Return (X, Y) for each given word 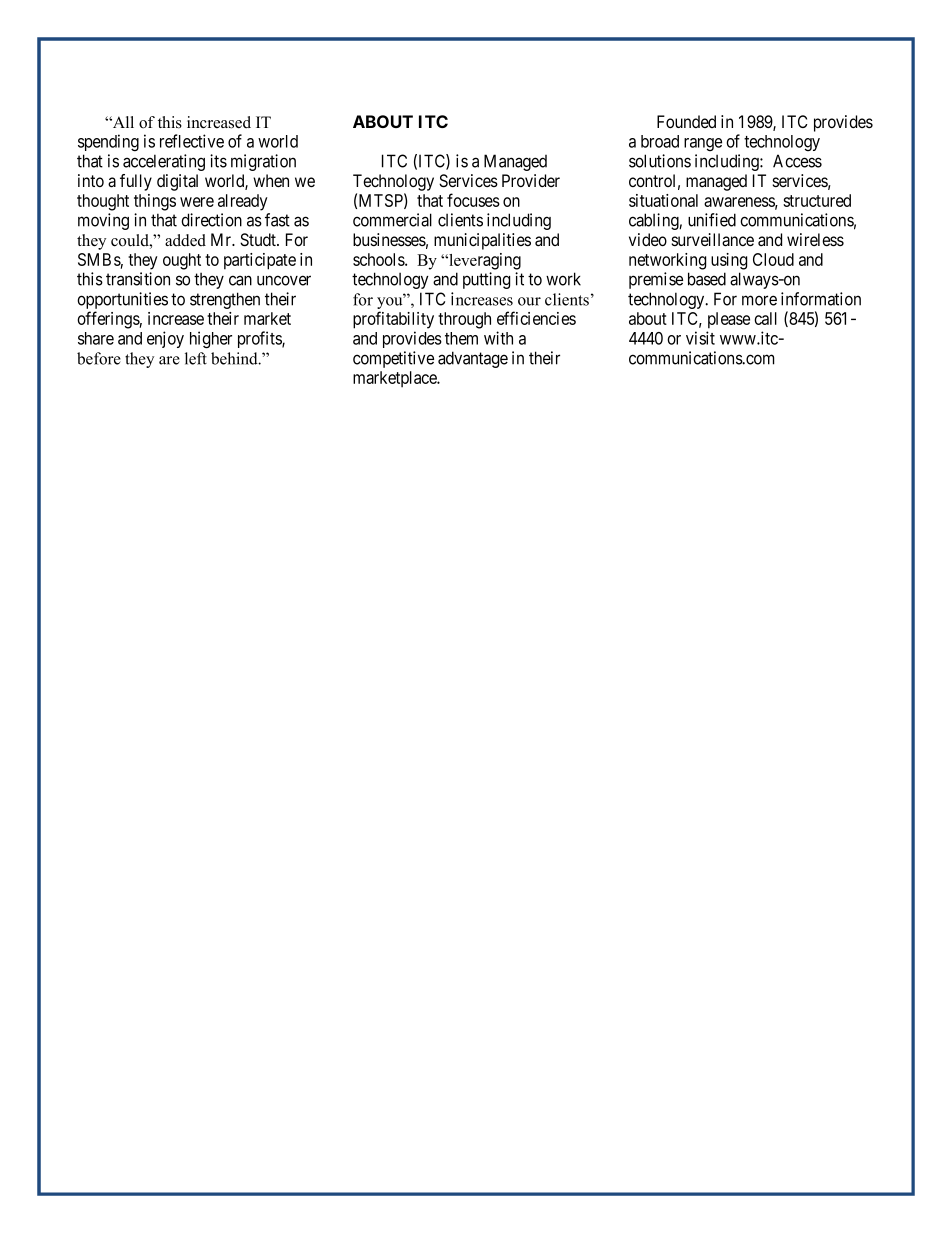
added (185, 240)
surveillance (712, 240)
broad (660, 141)
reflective (192, 141)
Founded (686, 121)
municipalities (482, 241)
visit (700, 338)
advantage (473, 359)
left (196, 358)
